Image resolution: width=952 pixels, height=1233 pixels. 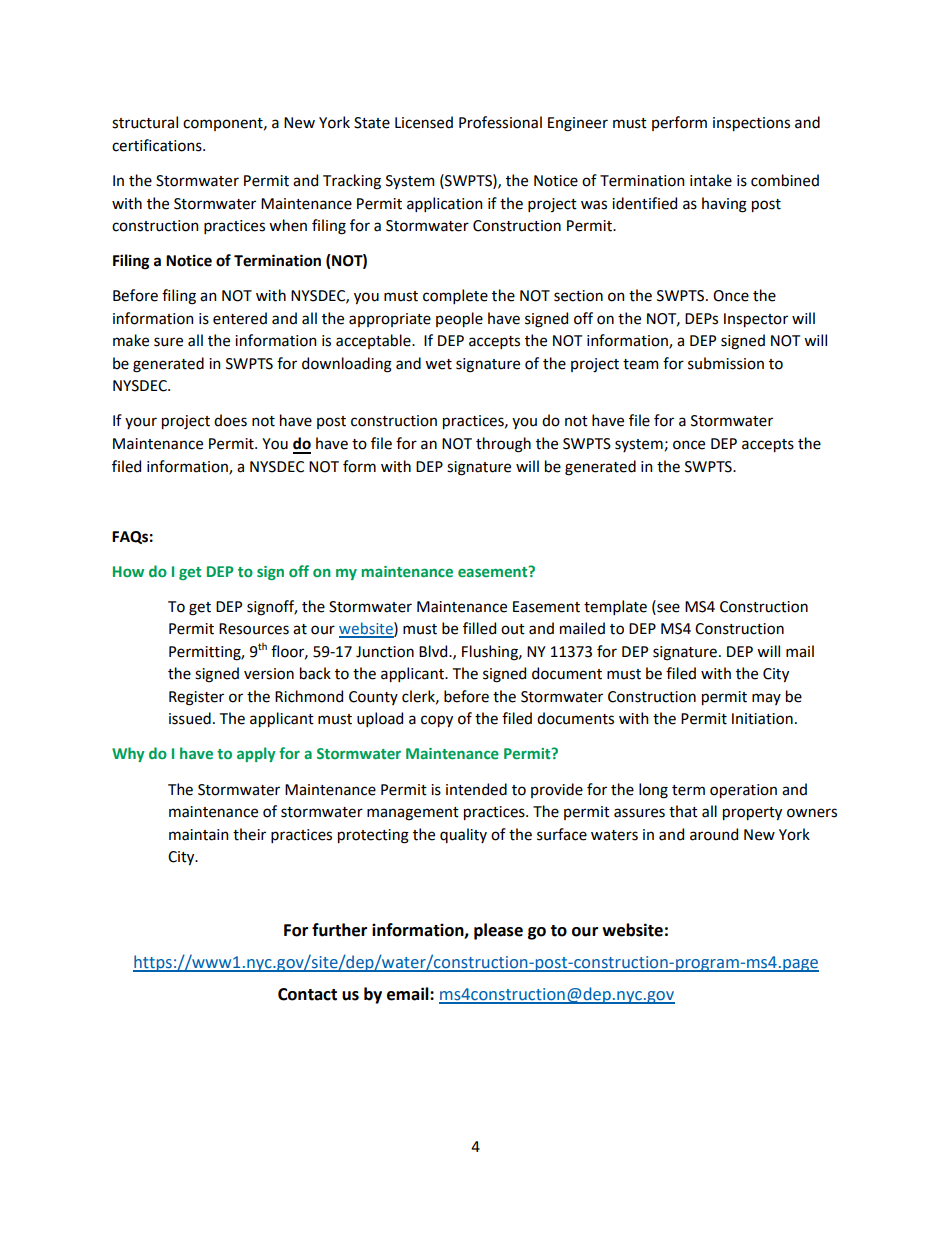 What do you see at coordinates (743, 791) in the page?
I see `operation` at bounding box center [743, 791].
